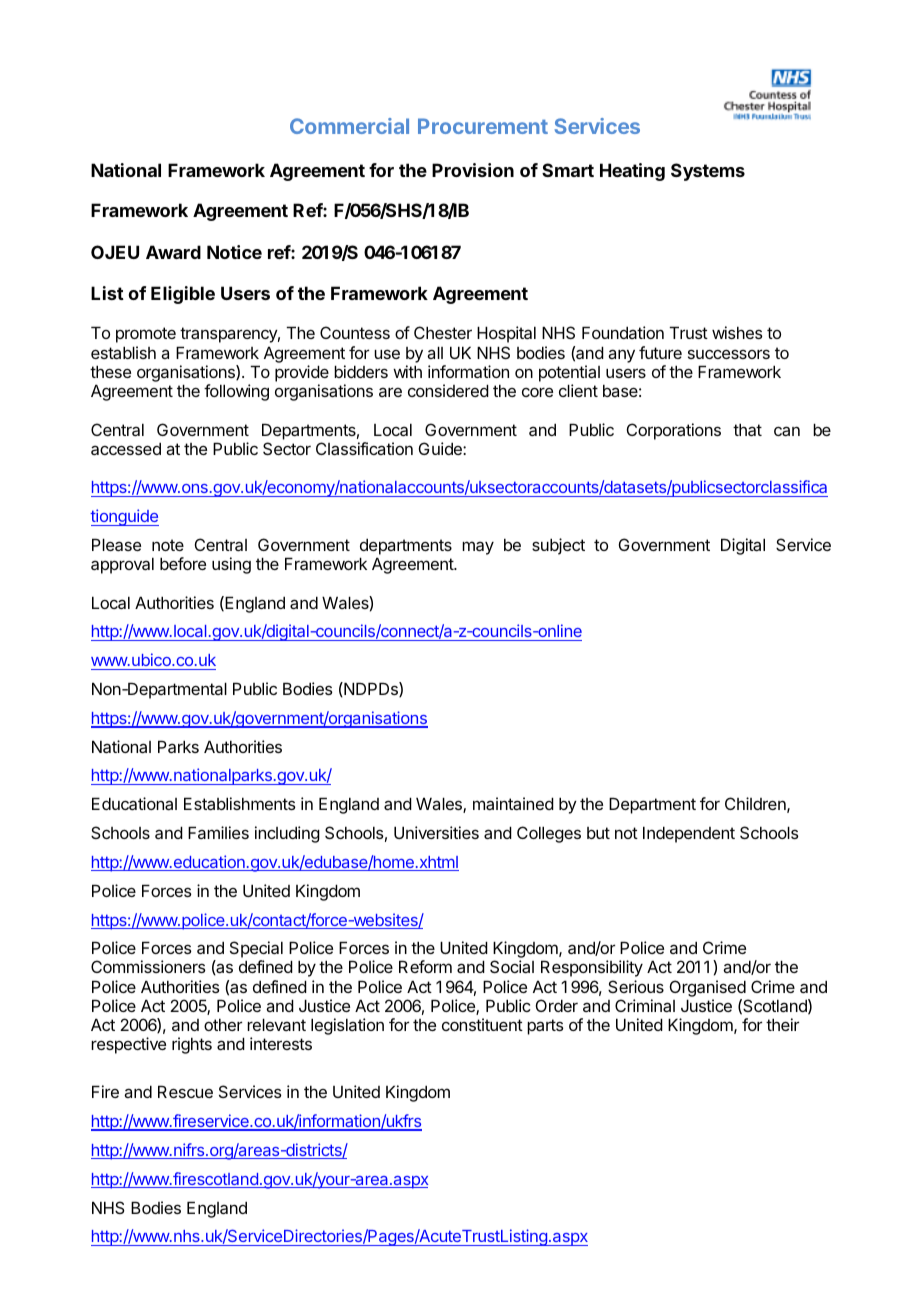 The image size is (903, 1316). What do you see at coordinates (513, 803) in the document?
I see `maintained` at bounding box center [513, 803].
